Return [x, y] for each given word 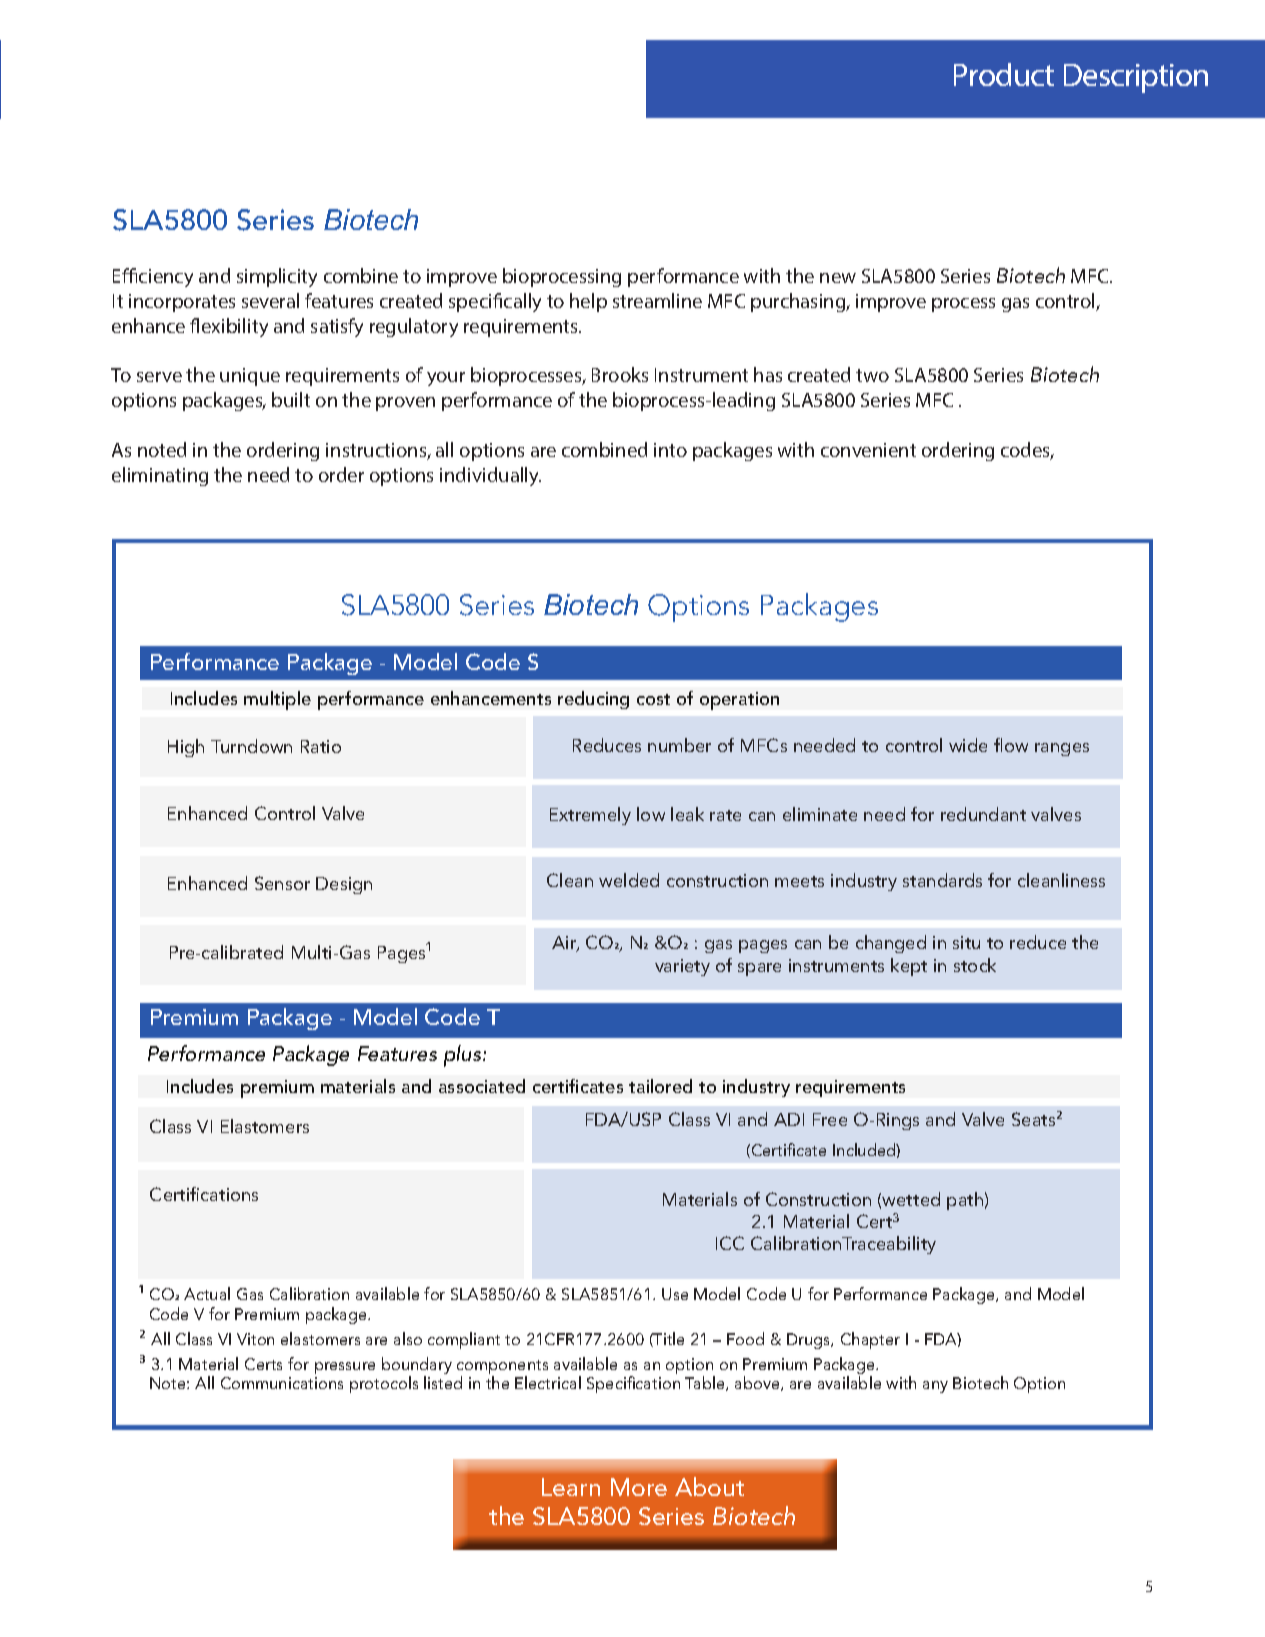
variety [682, 967]
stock [975, 965]
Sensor [282, 883]
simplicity [277, 277]
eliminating [160, 476]
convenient [868, 450]
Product [1004, 74]
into [670, 450]
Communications [282, 1383]
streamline [657, 300]
